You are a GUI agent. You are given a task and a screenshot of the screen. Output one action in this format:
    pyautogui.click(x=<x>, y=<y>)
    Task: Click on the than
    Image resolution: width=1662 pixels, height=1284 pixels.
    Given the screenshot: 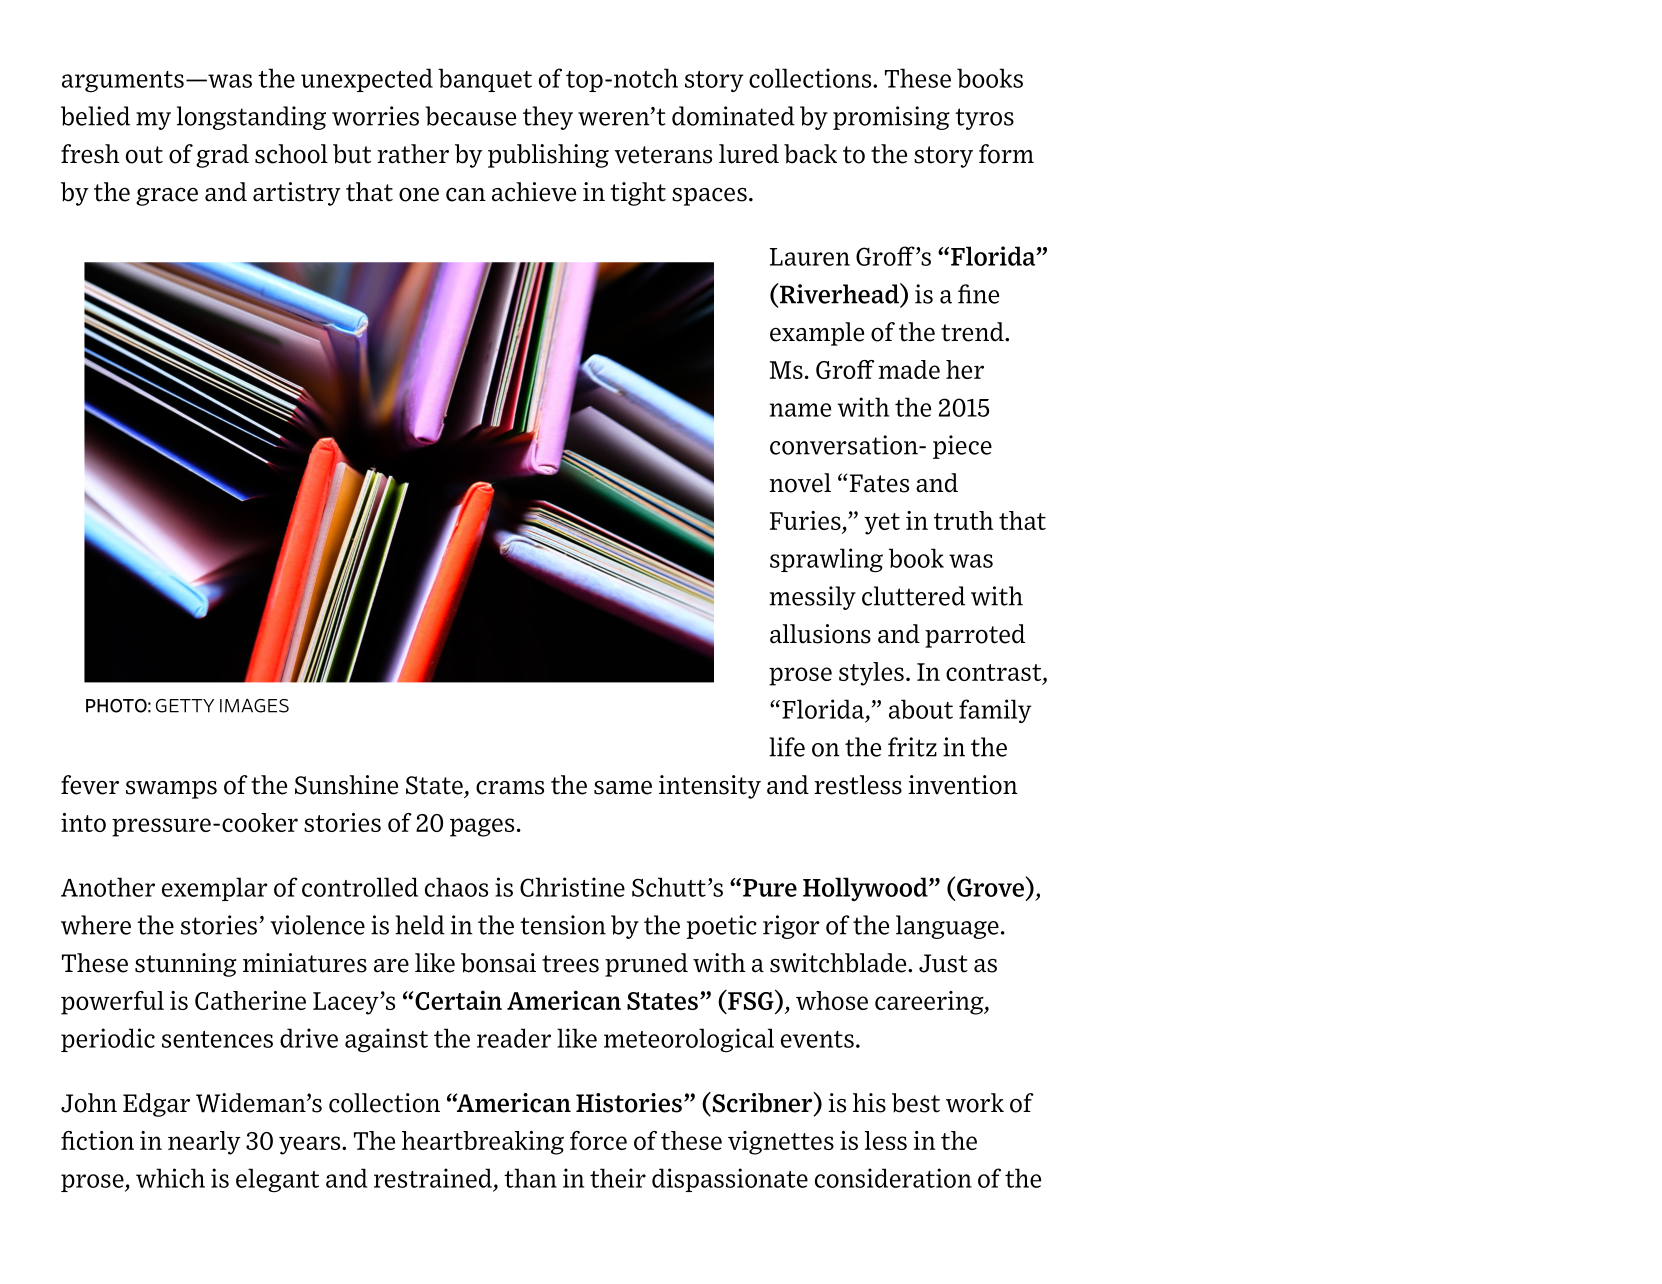 What is the action you would take?
    pyautogui.click(x=530, y=1178)
